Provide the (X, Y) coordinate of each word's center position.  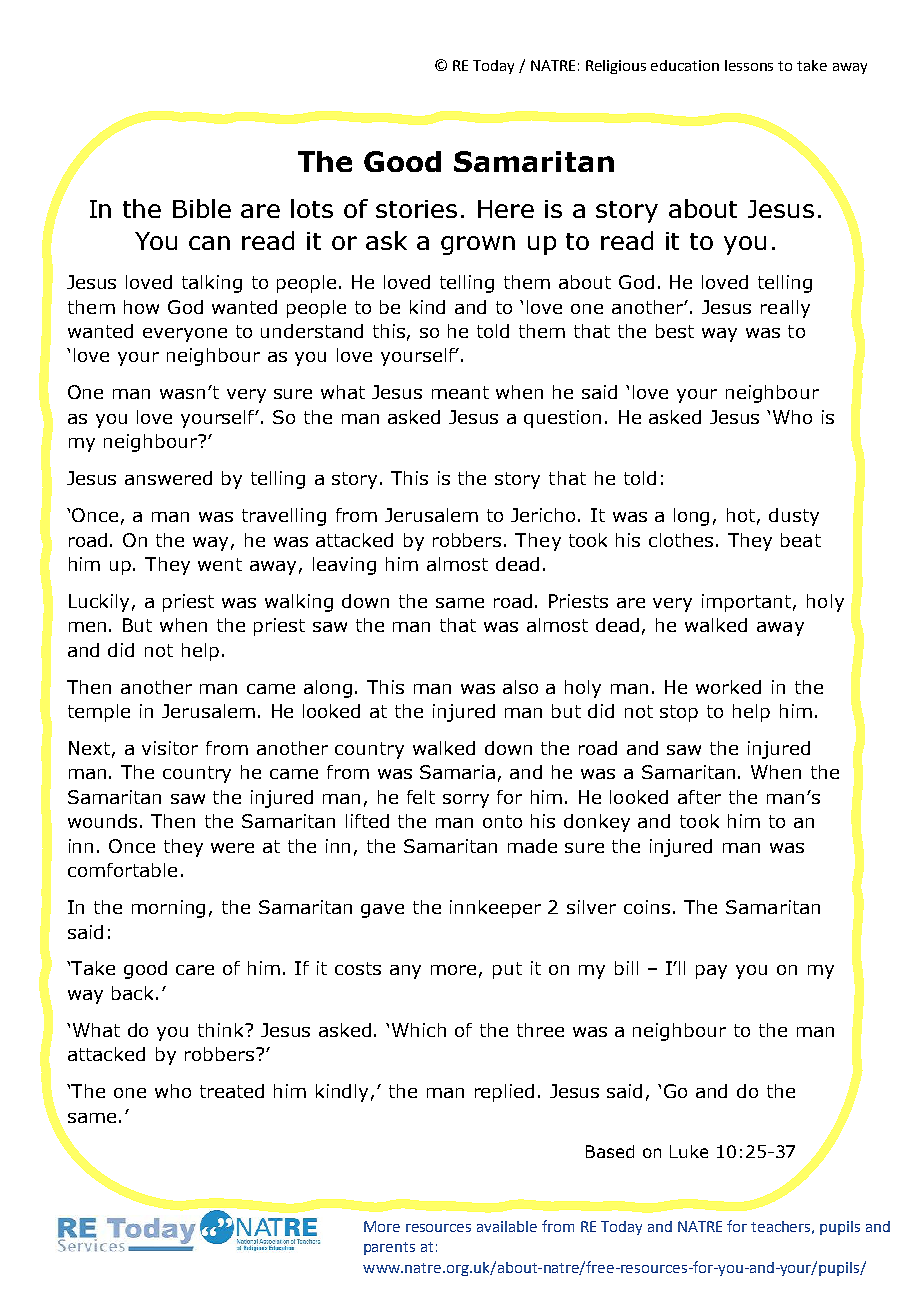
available (507, 1226)
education (685, 65)
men (87, 627)
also (520, 687)
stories (416, 209)
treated (232, 1091)
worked (728, 687)
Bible (202, 208)
